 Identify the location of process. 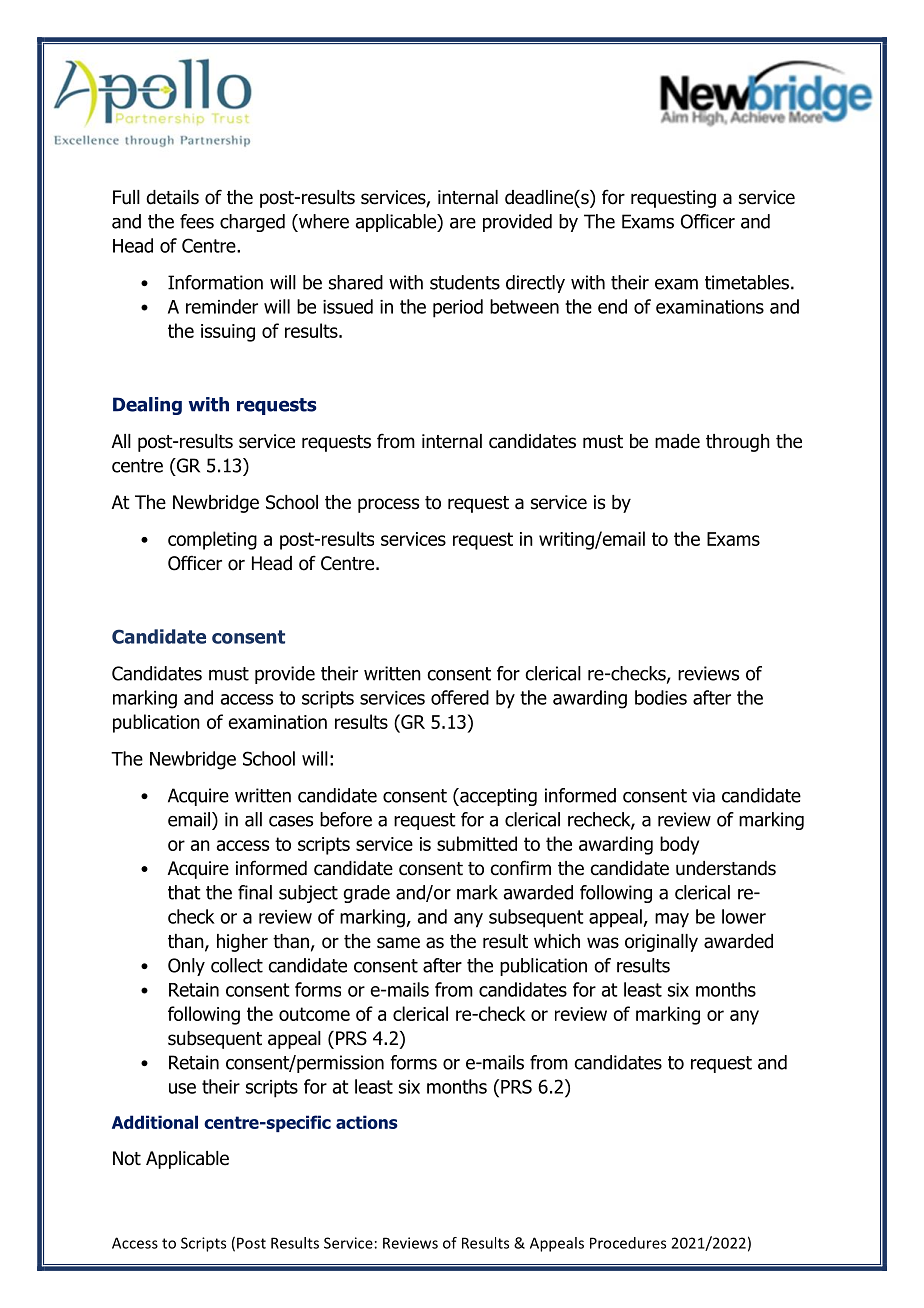
(388, 505).
